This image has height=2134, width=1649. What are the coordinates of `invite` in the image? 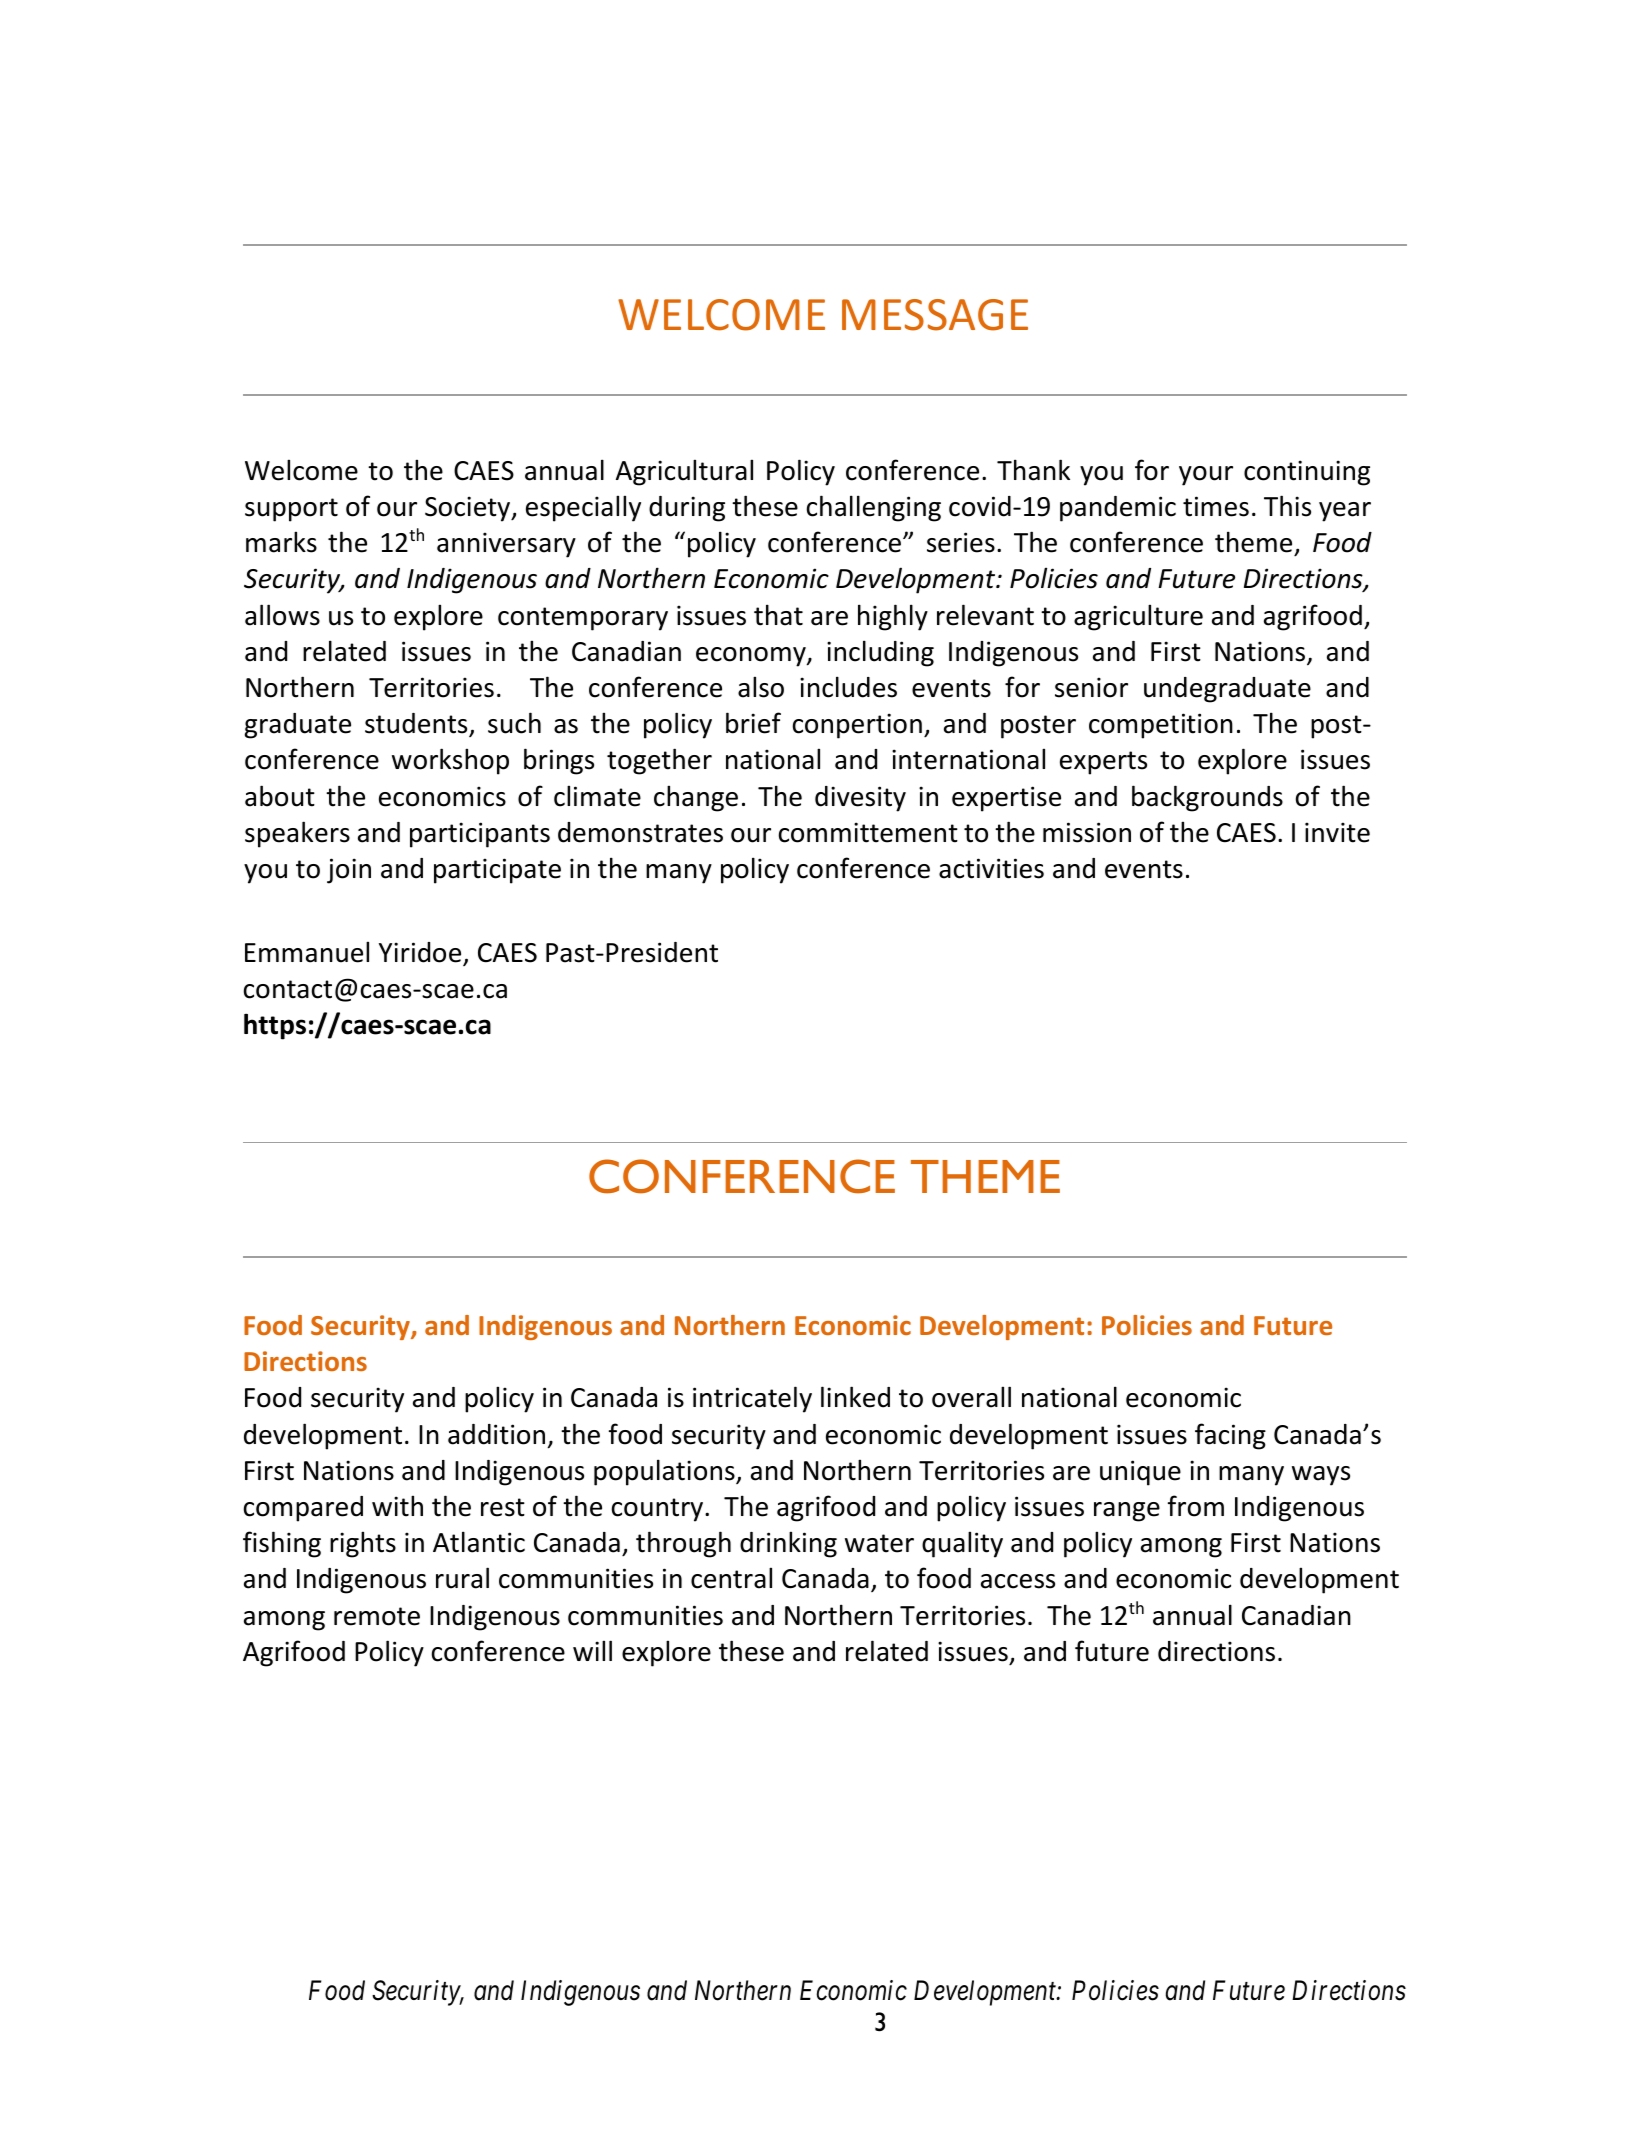 It's located at (1337, 832).
